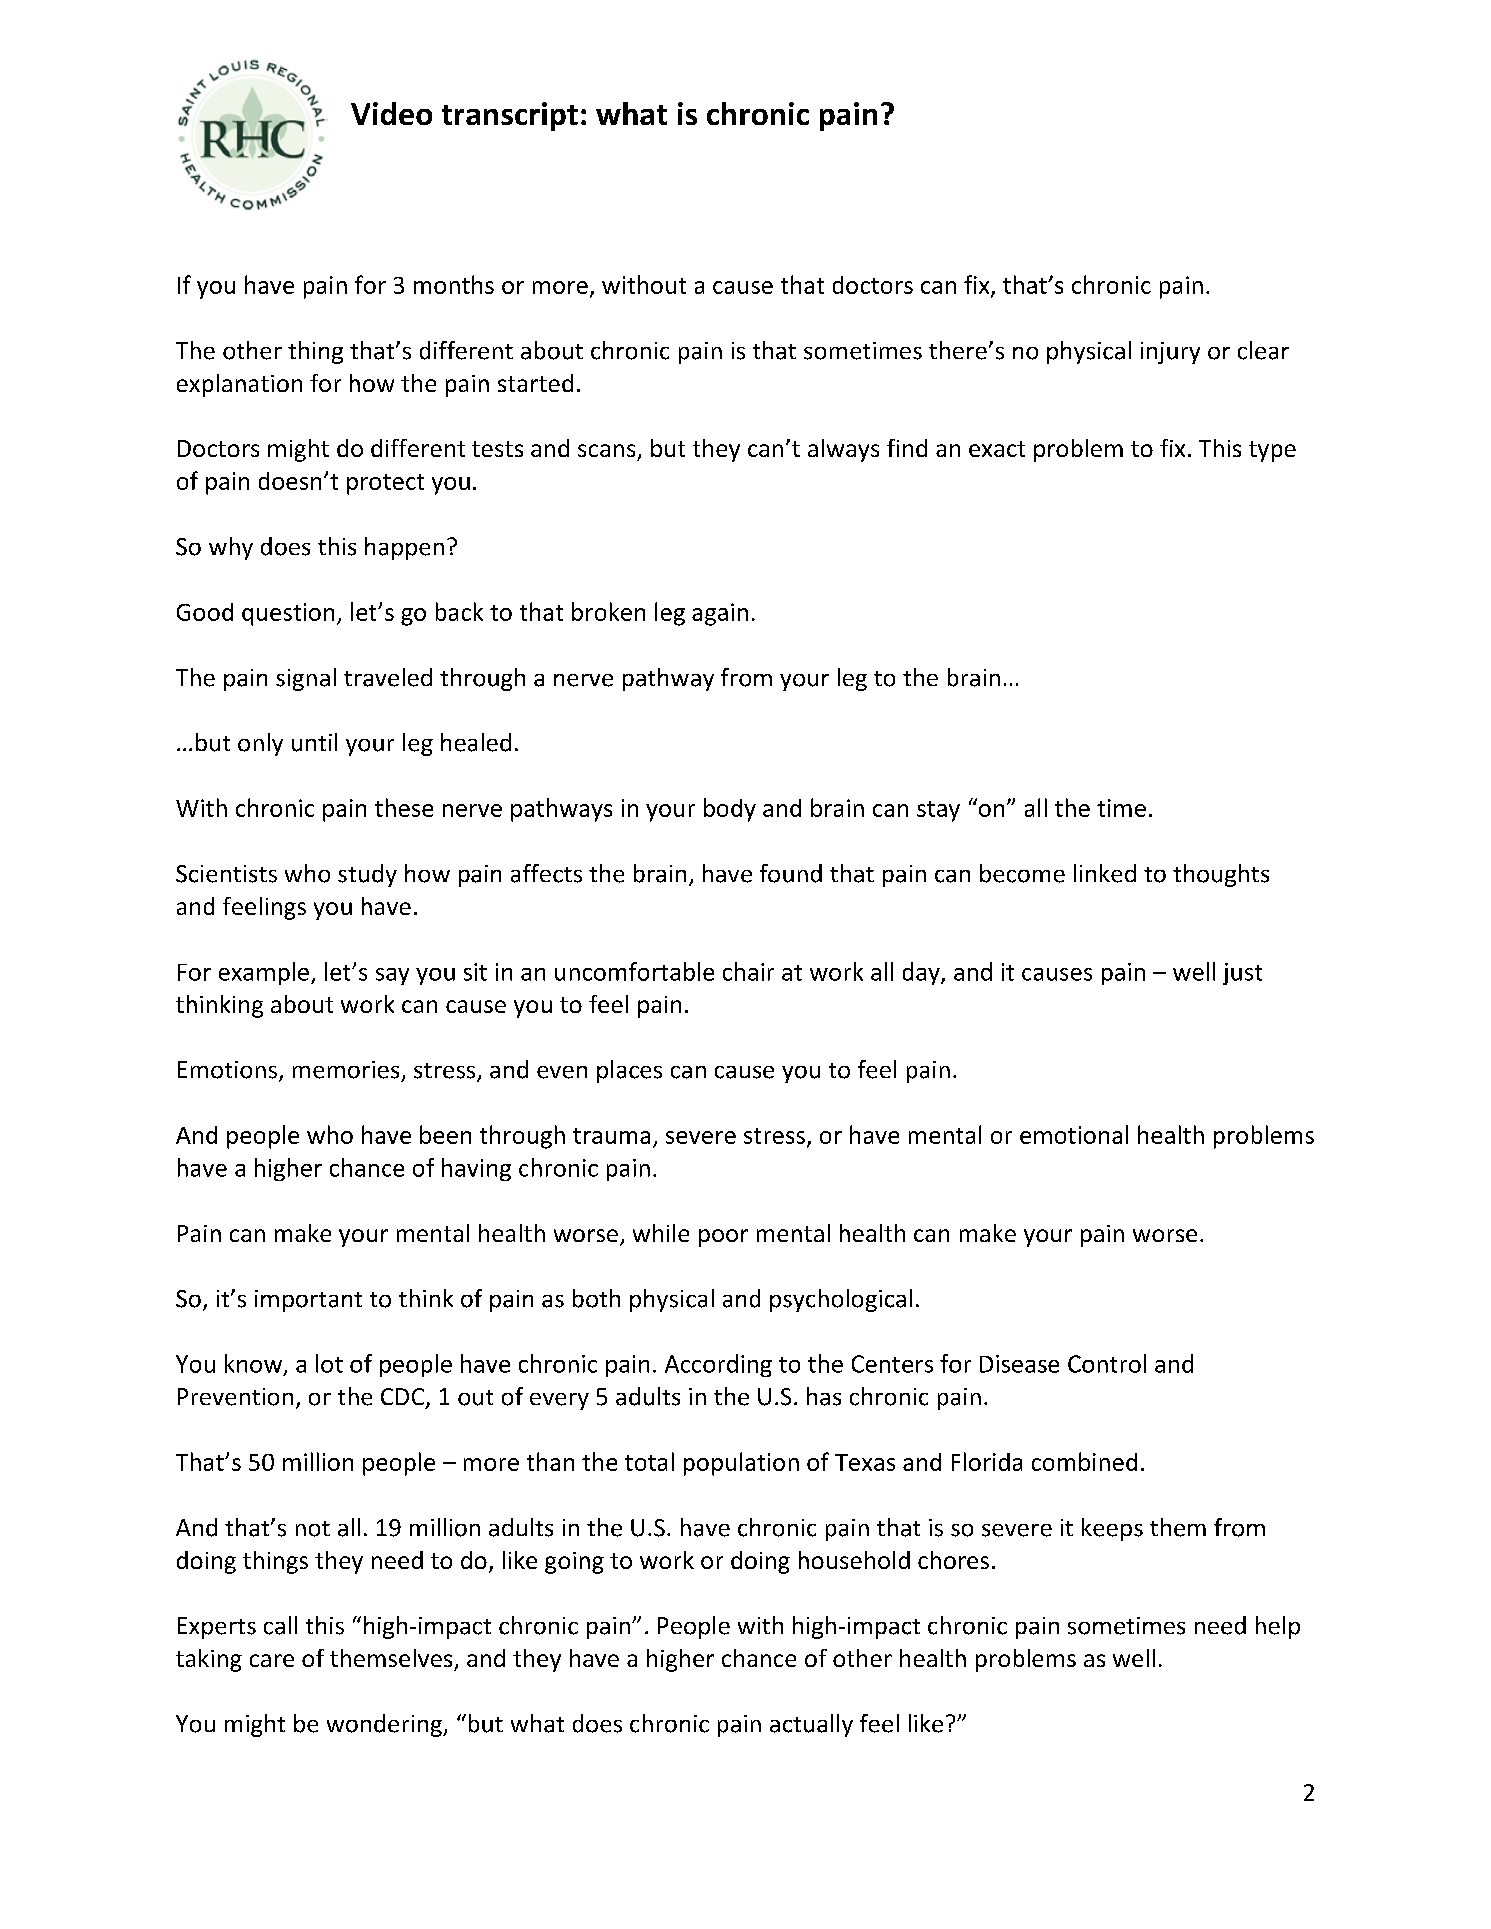 The width and height of the screenshot is (1491, 1929). Describe the element at coordinates (720, 614) in the screenshot. I see `again` at that location.
